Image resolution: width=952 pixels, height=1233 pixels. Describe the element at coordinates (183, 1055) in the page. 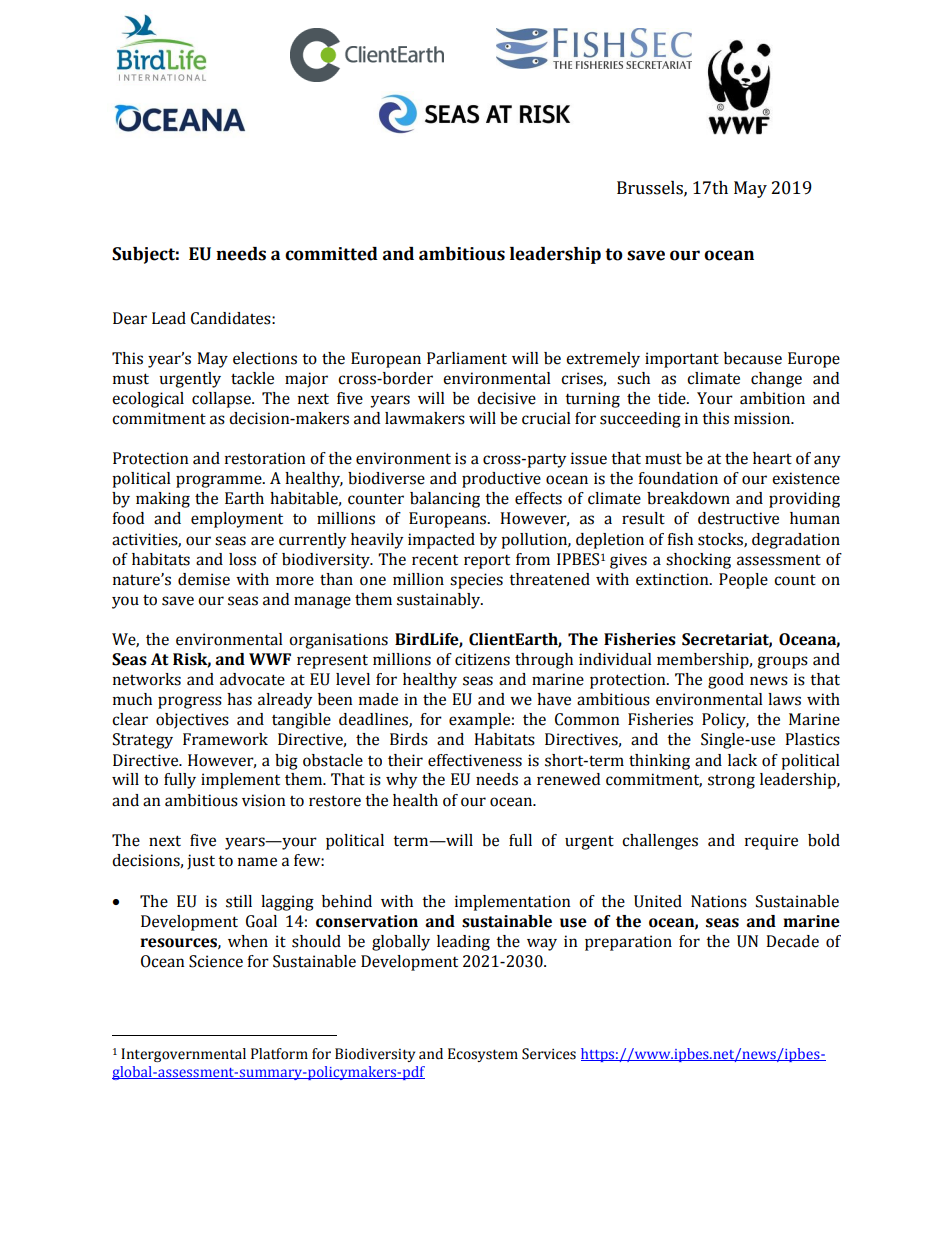

I see `Intergovernmental` at that location.
